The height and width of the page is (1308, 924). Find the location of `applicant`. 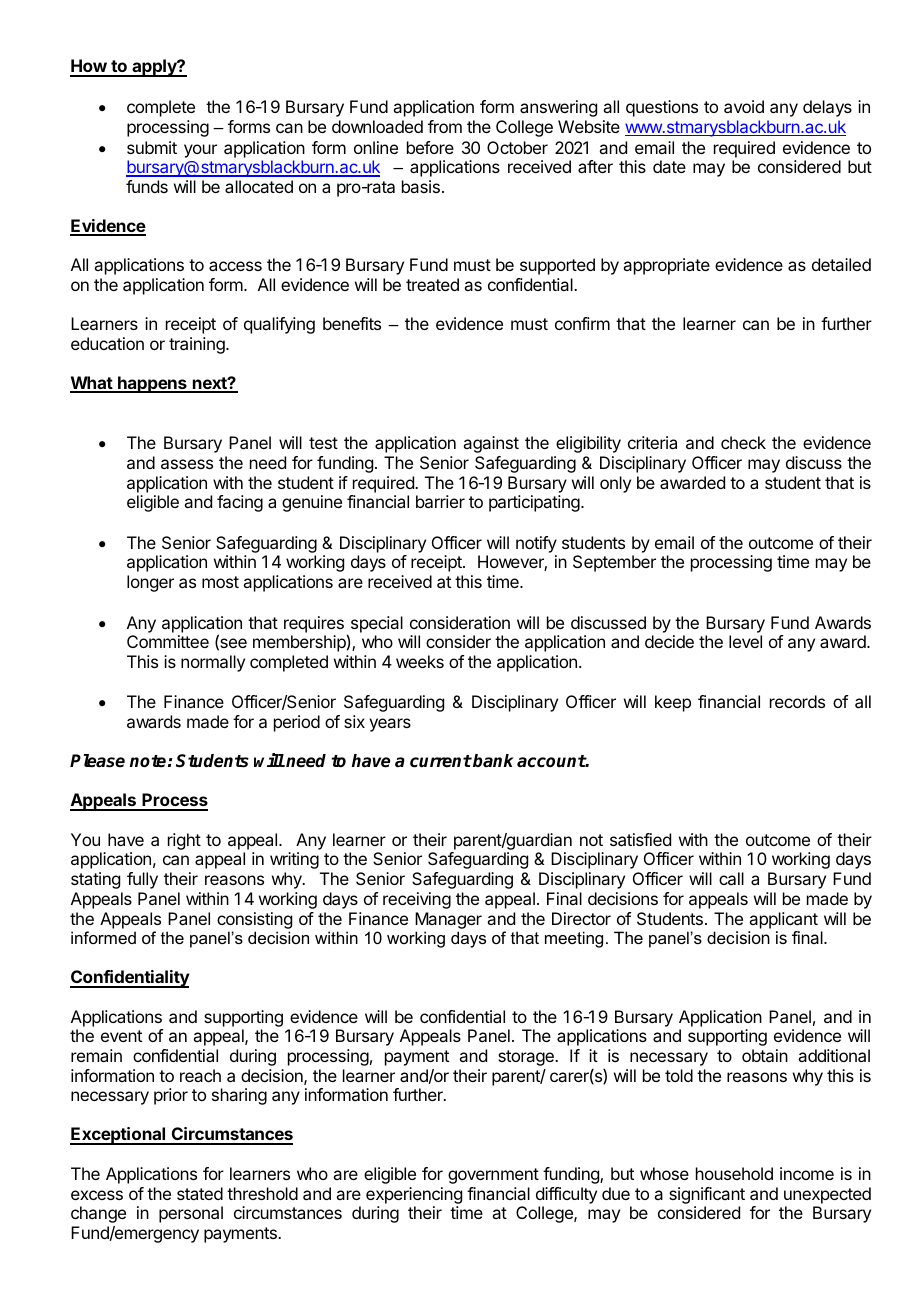

applicant is located at coordinates (783, 920).
